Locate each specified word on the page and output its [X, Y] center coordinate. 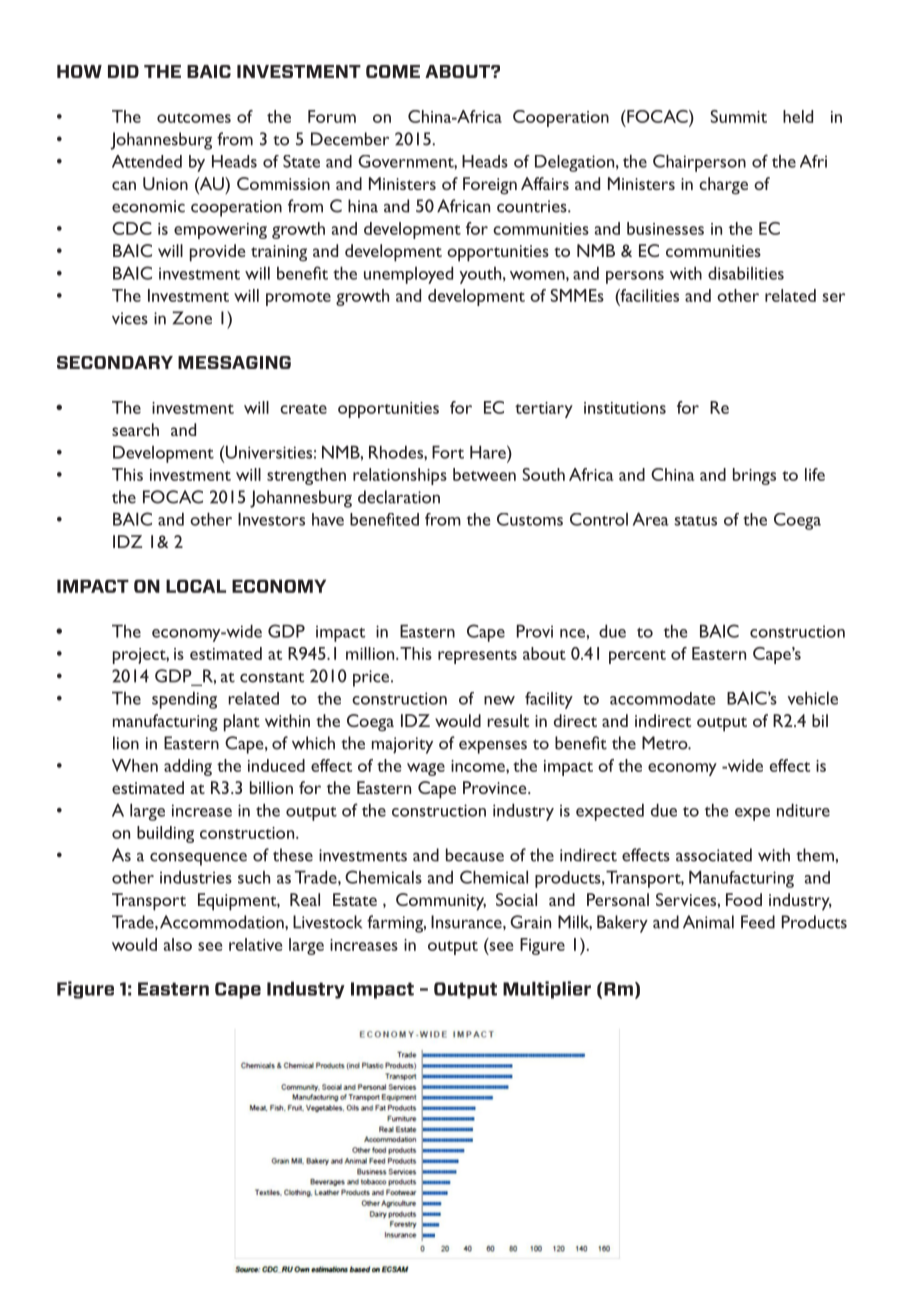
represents [477, 657]
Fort [448, 452]
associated [714, 855]
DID [123, 71]
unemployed [408, 275]
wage [426, 769]
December [350, 139]
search [135, 429]
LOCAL [196, 586]
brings [754, 476]
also [178, 944]
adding [188, 767]
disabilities [746, 273]
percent [637, 657]
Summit [739, 116]
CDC [132, 228]
